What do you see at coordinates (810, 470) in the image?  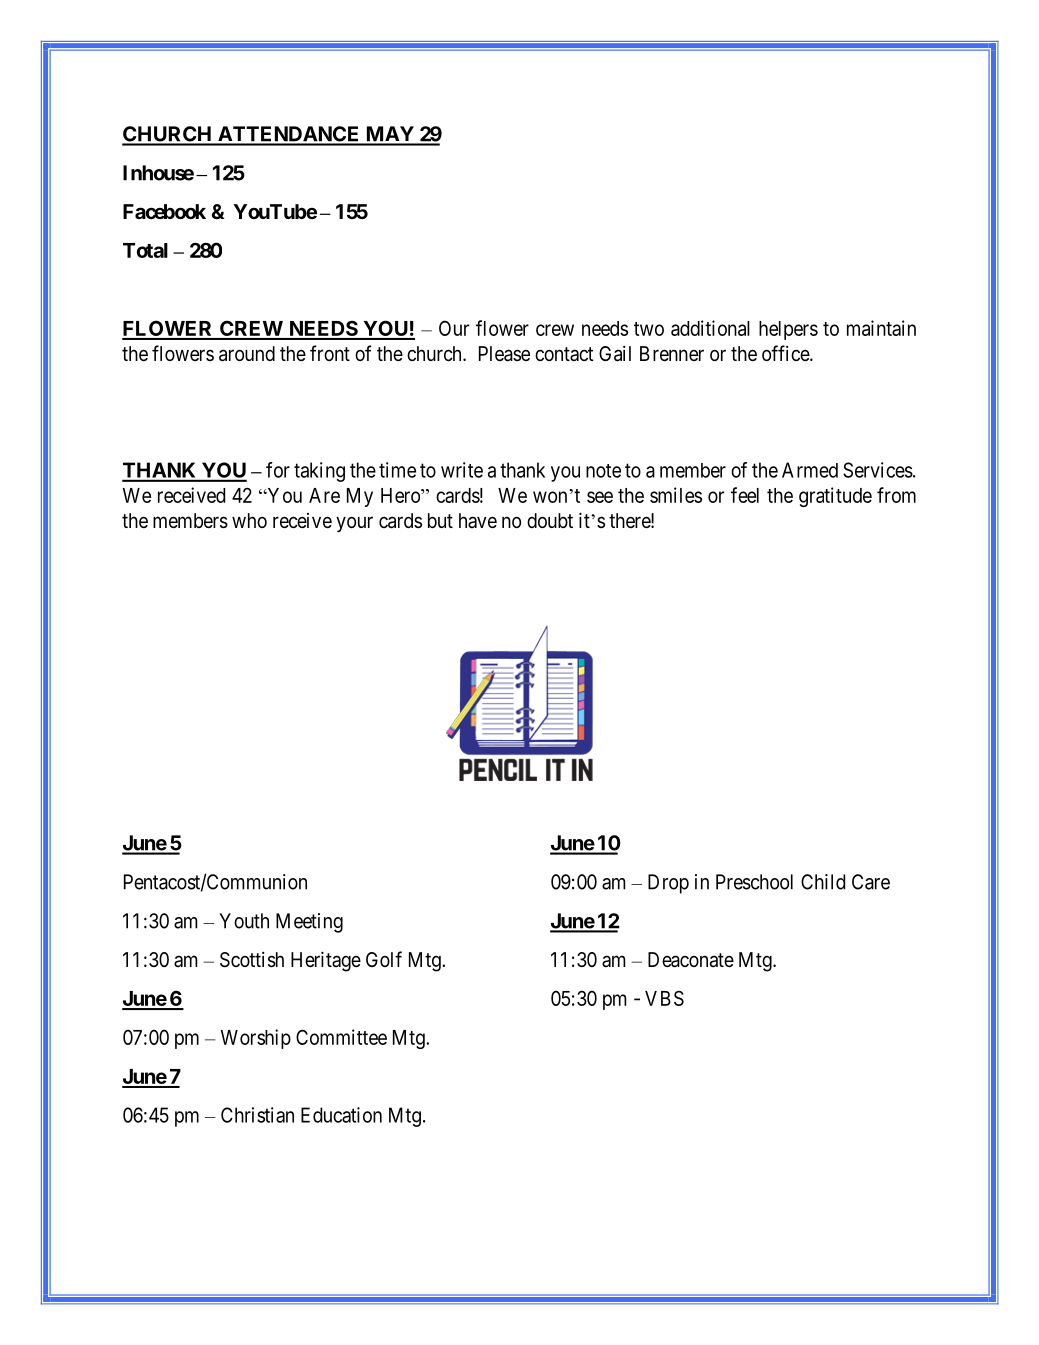 I see `Armed` at bounding box center [810, 470].
